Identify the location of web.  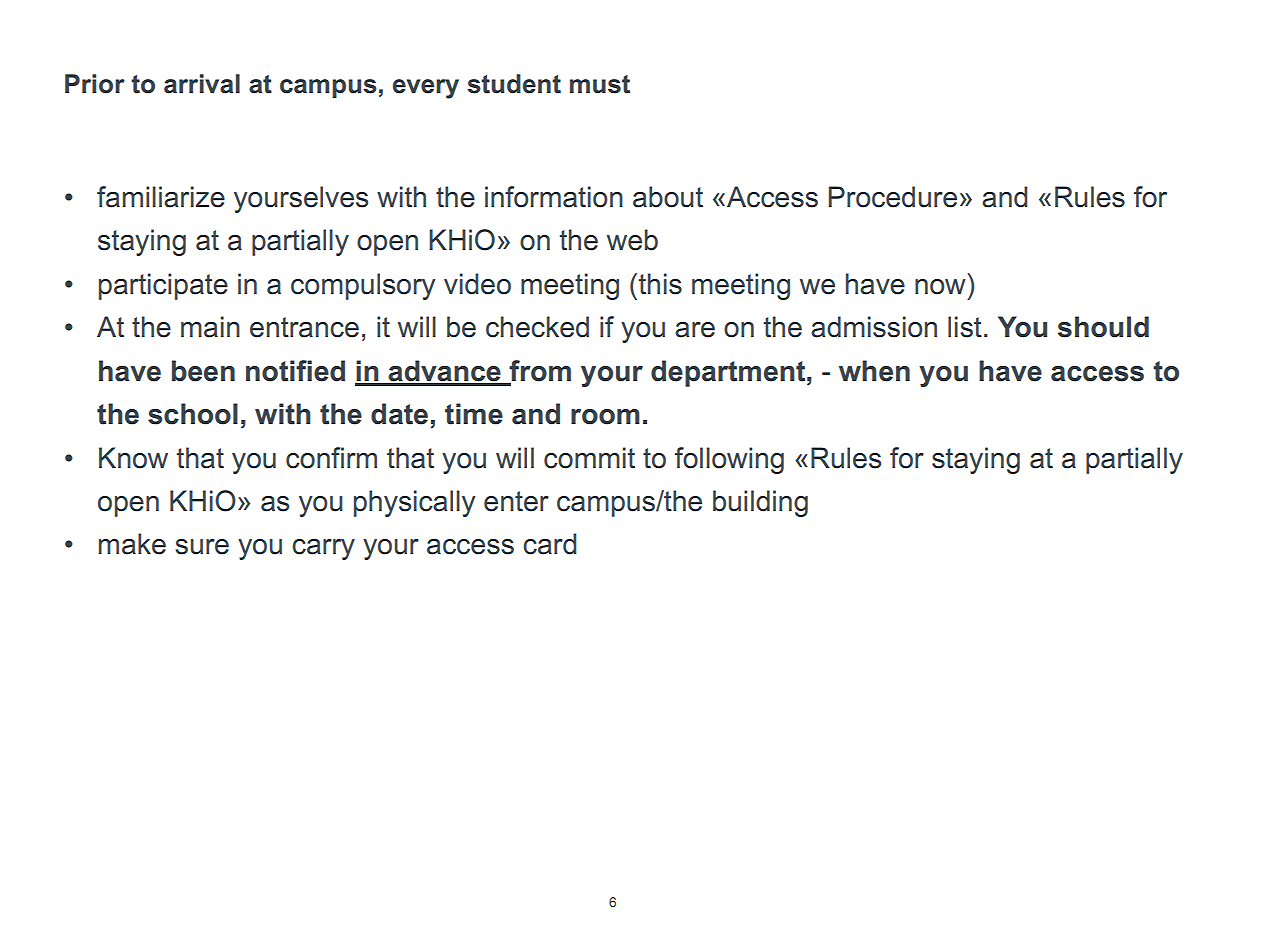
(632, 240).
